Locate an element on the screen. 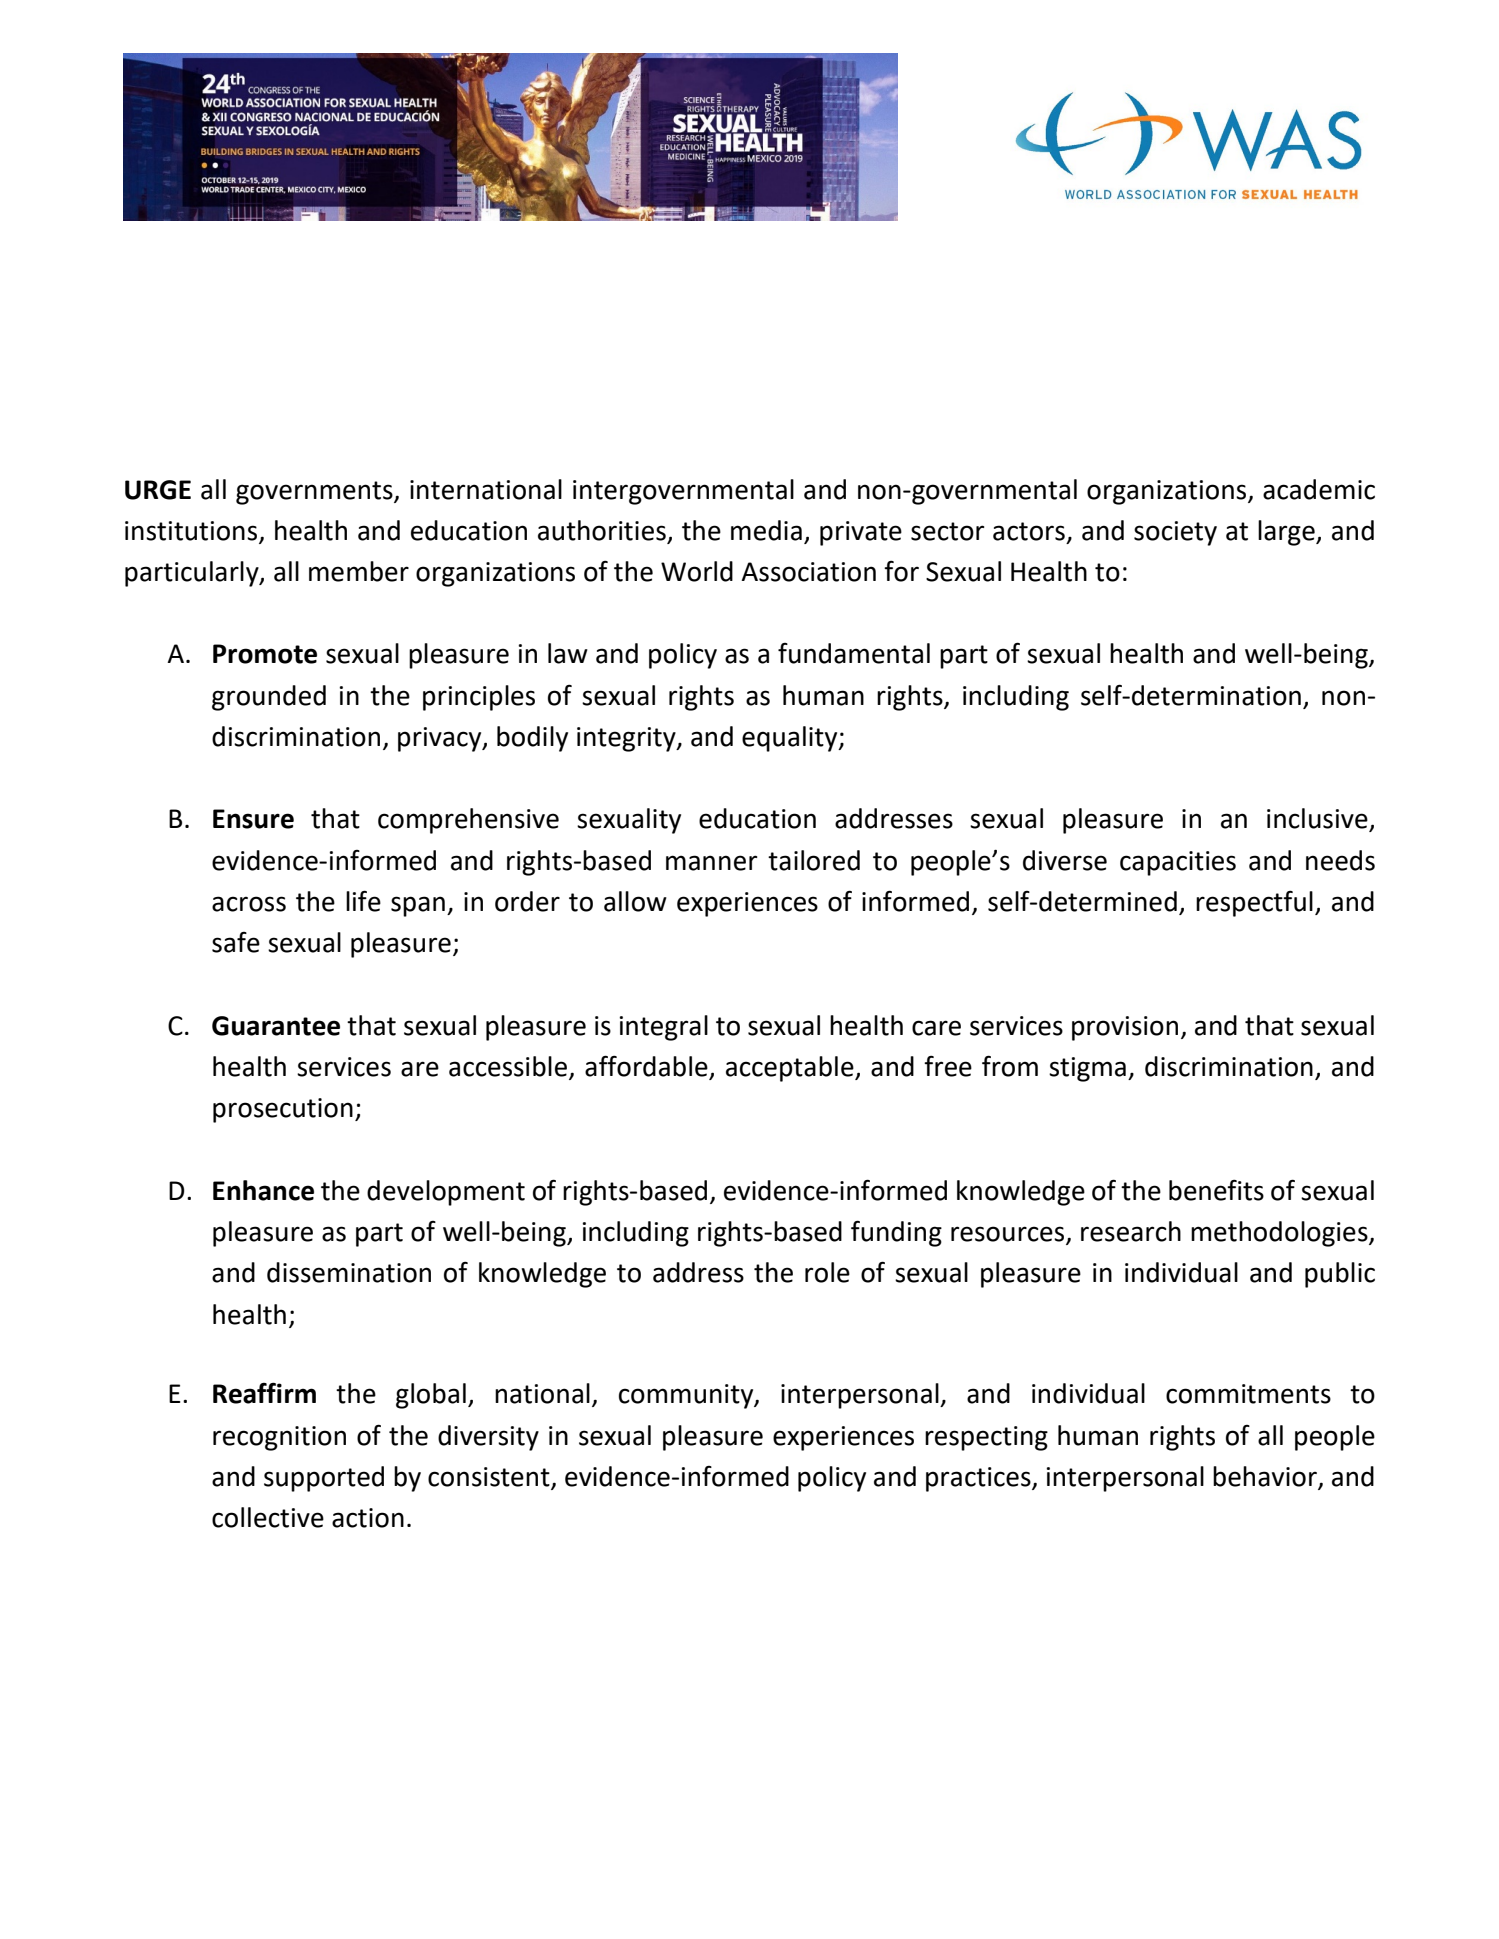  dissemination is located at coordinates (349, 1272).
